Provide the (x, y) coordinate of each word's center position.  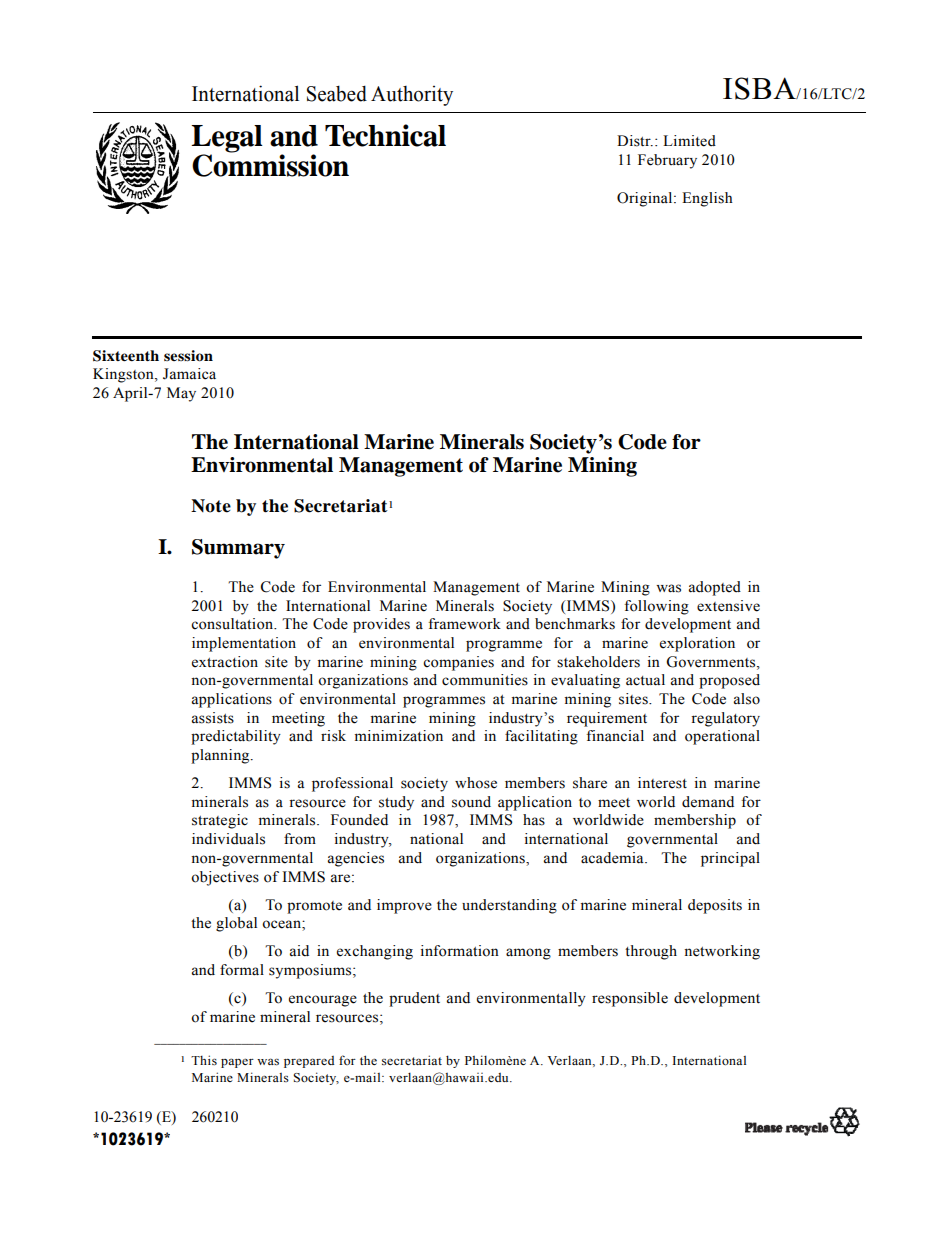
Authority (412, 96)
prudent (414, 999)
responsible (630, 999)
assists (213, 718)
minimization (399, 736)
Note (211, 506)
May (181, 394)
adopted (715, 588)
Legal (227, 139)
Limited (689, 141)
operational (722, 737)
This (204, 1060)
